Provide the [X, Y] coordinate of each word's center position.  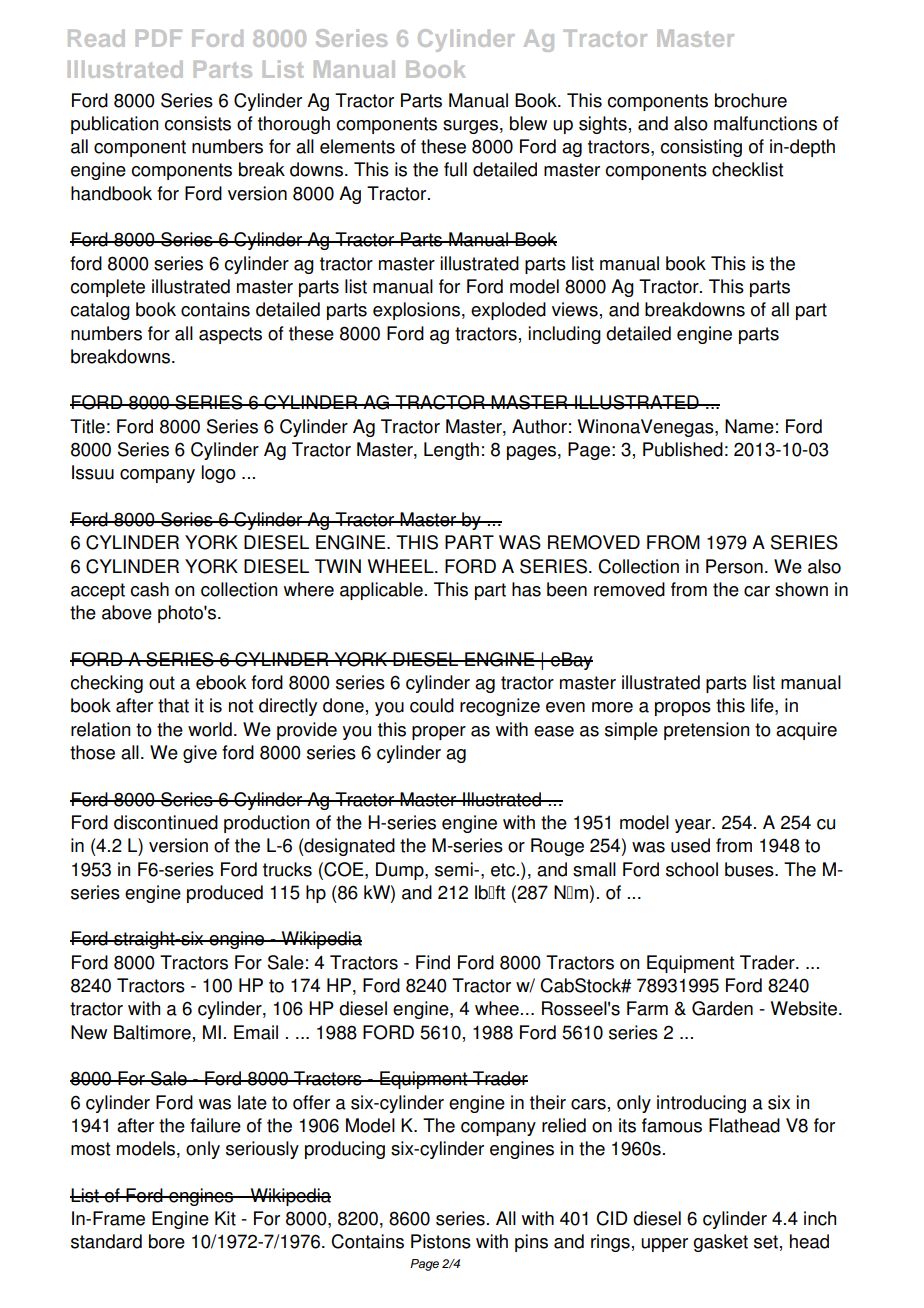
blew [528, 123]
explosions [416, 311]
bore [167, 1241]
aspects [230, 335]
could [432, 705]
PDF [159, 38]
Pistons [441, 1241]
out [162, 683]
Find [433, 962]
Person [734, 566]
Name [749, 426]
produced [225, 894]
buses [750, 869]
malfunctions [765, 123]
